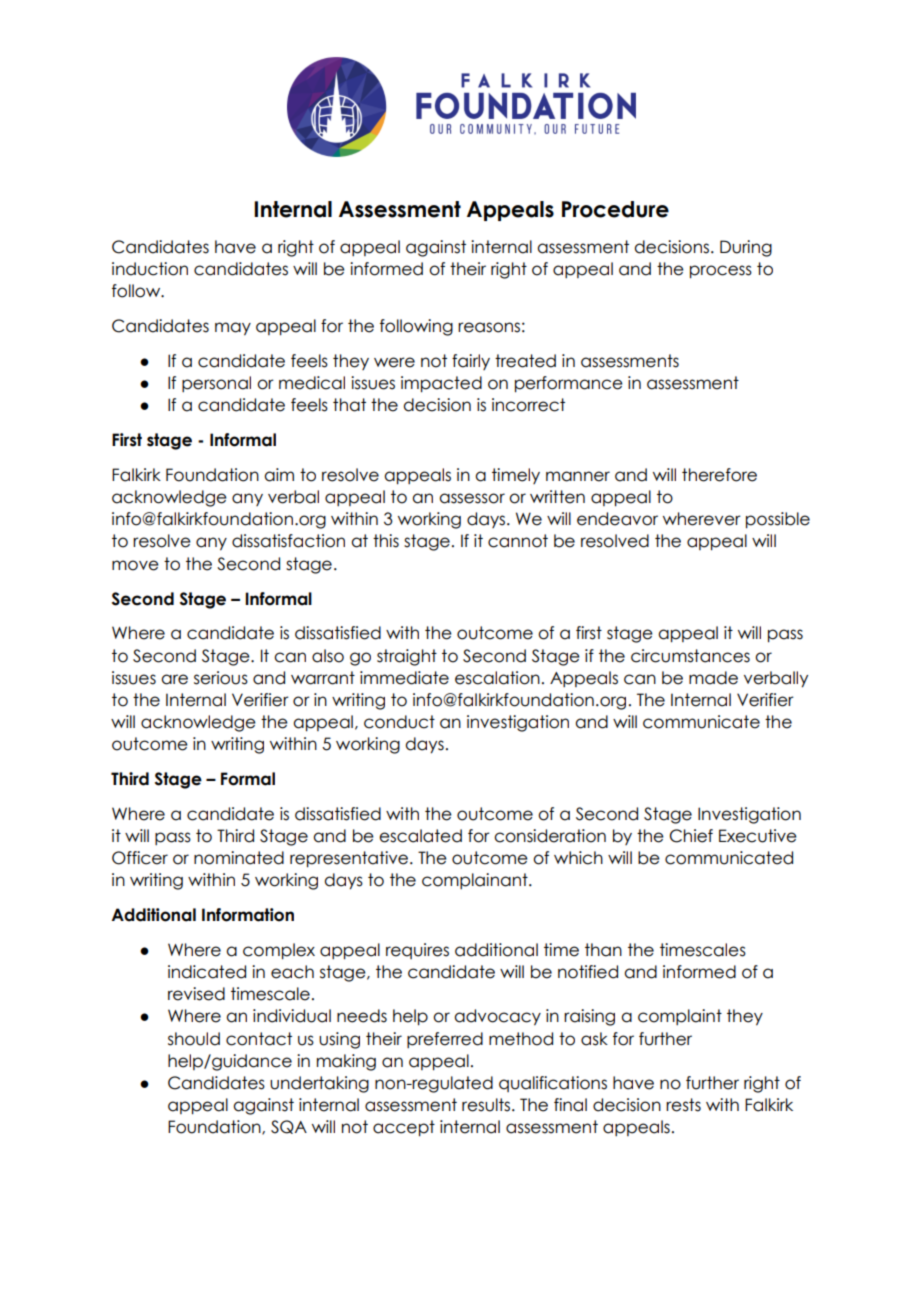  I want to click on made, so click(713, 678).
